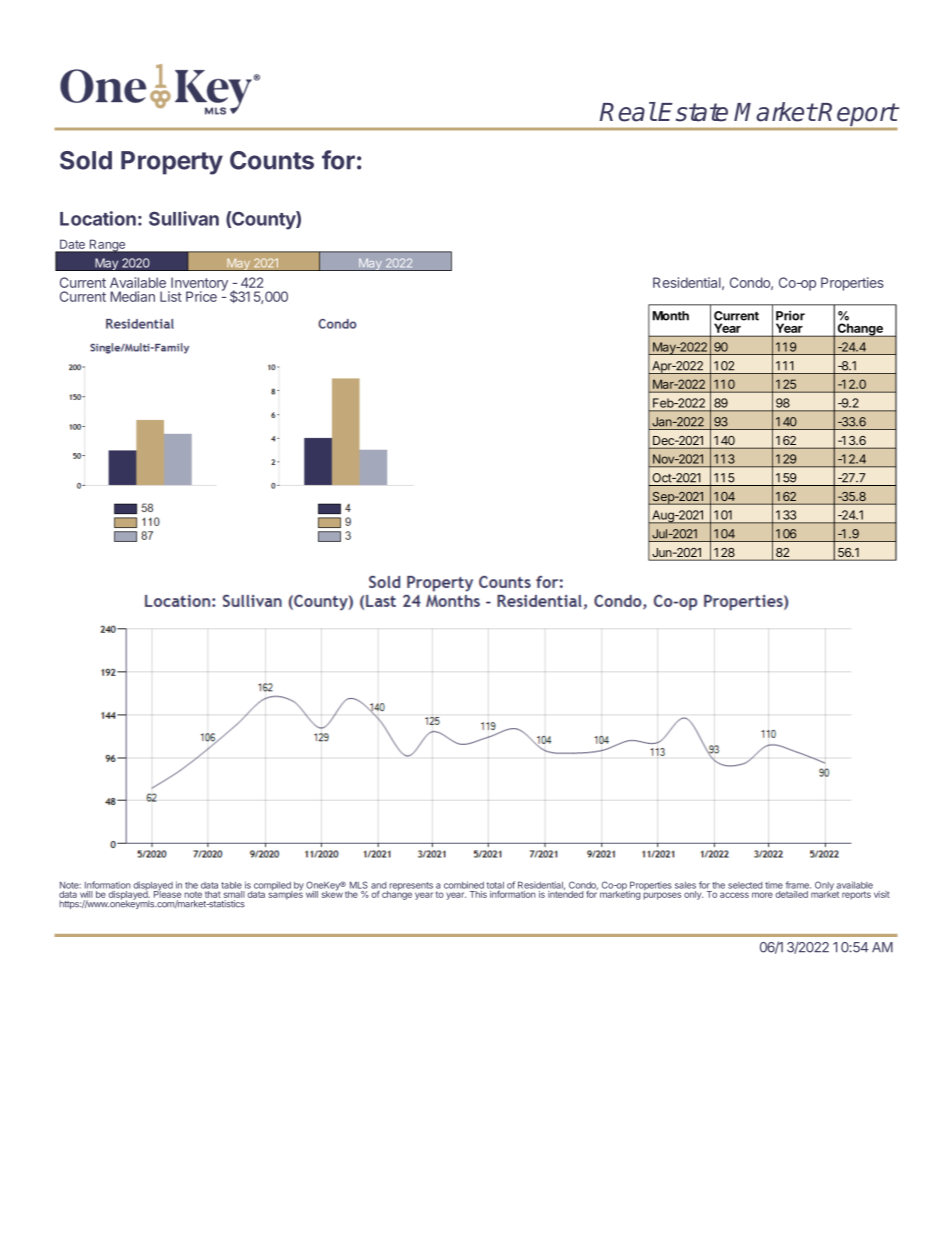 This document has height=1233, width=952. I want to click on Median, so click(132, 296).
